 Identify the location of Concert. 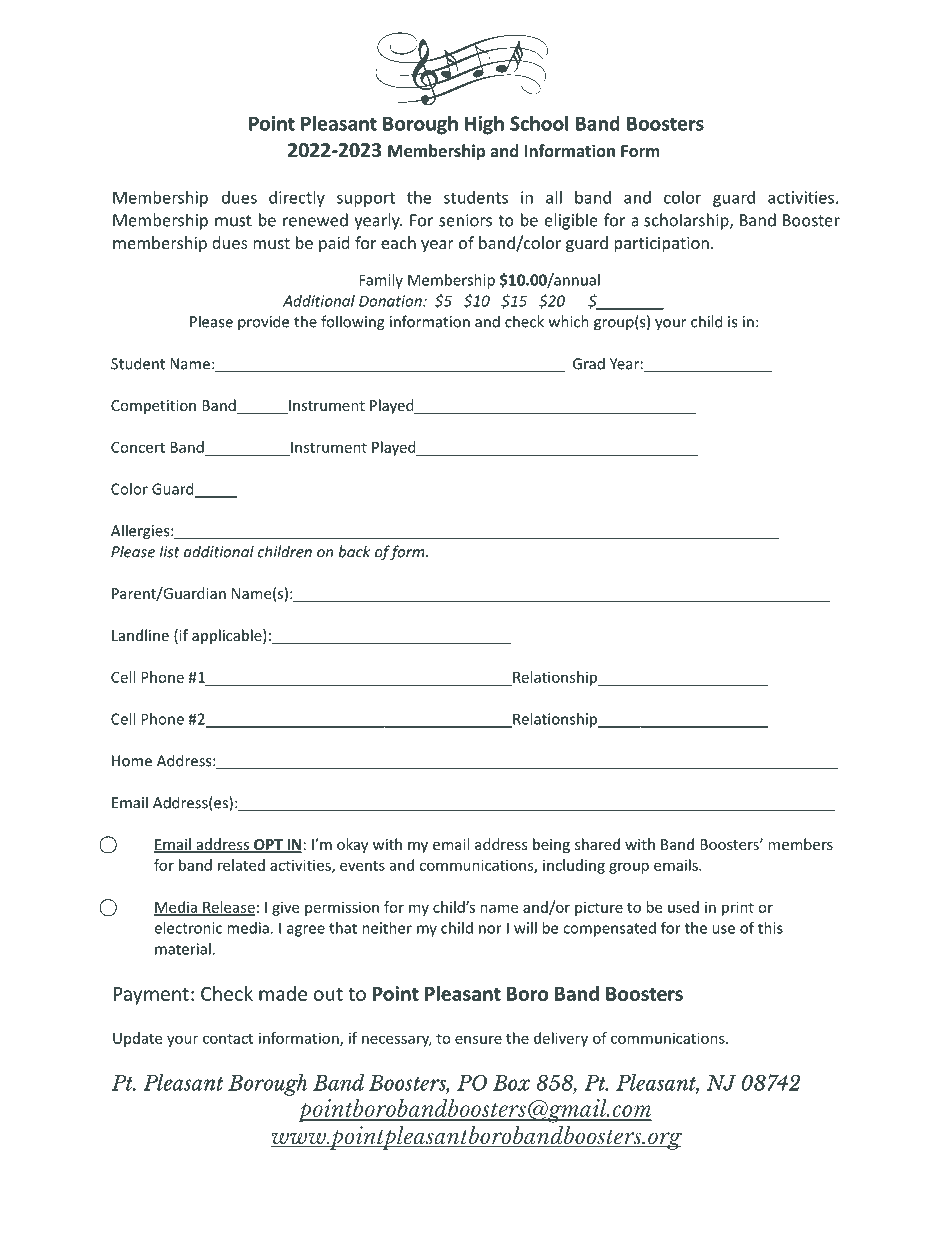
(138, 447).
